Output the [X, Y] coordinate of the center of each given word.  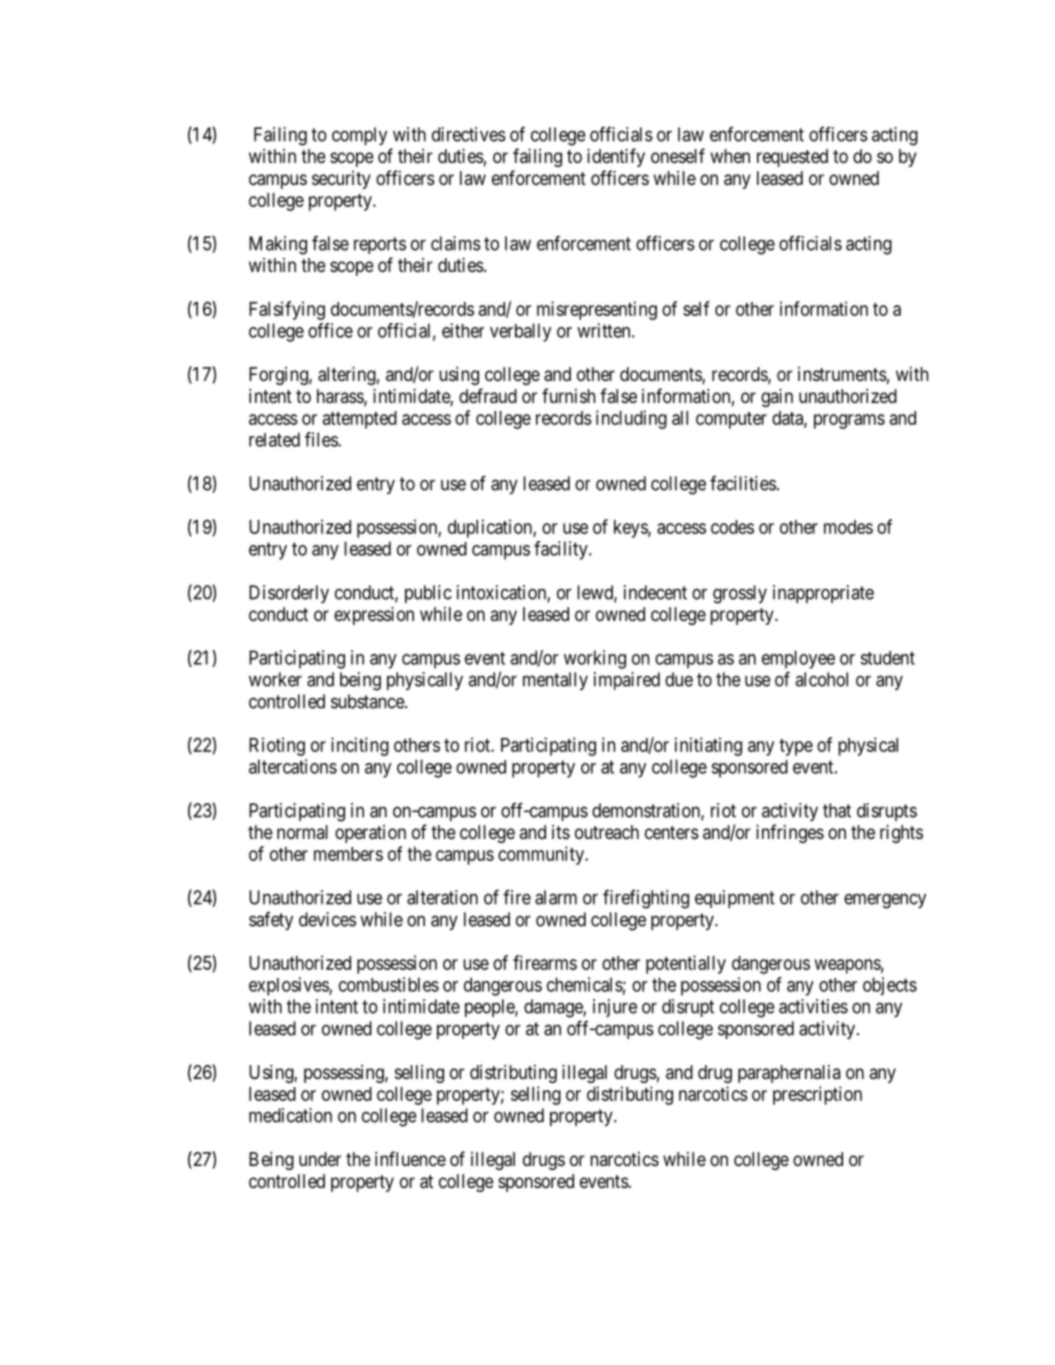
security [341, 180]
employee [798, 659]
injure [615, 1008]
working [595, 659]
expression [374, 616]
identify [616, 157]
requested [792, 158]
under [320, 1159]
